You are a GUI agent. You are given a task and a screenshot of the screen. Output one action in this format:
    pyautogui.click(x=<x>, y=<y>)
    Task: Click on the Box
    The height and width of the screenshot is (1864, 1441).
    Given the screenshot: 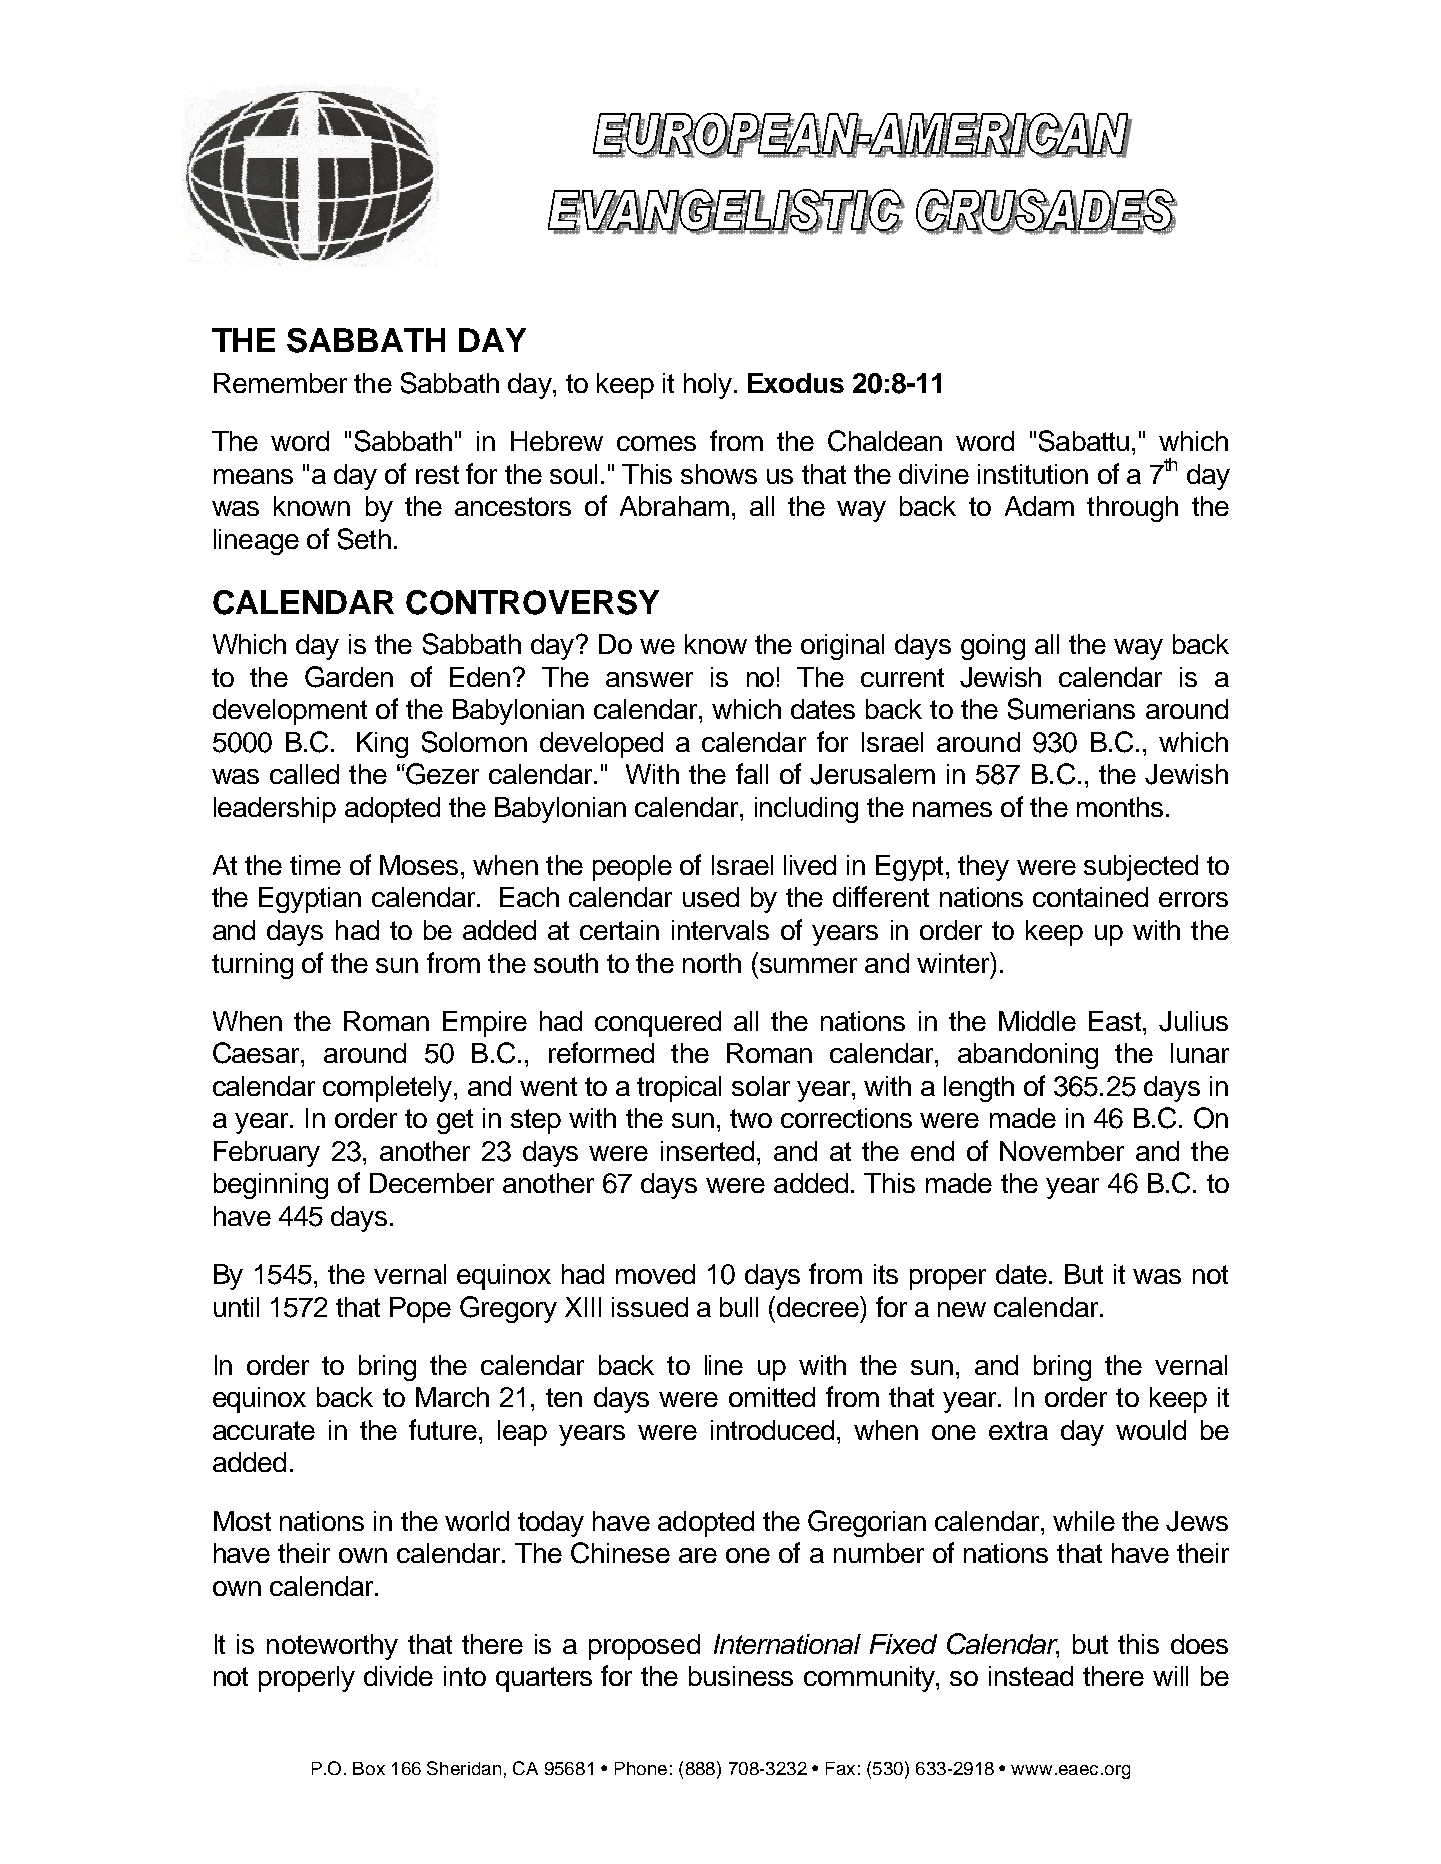 What is the action you would take?
    pyautogui.click(x=369, y=1768)
